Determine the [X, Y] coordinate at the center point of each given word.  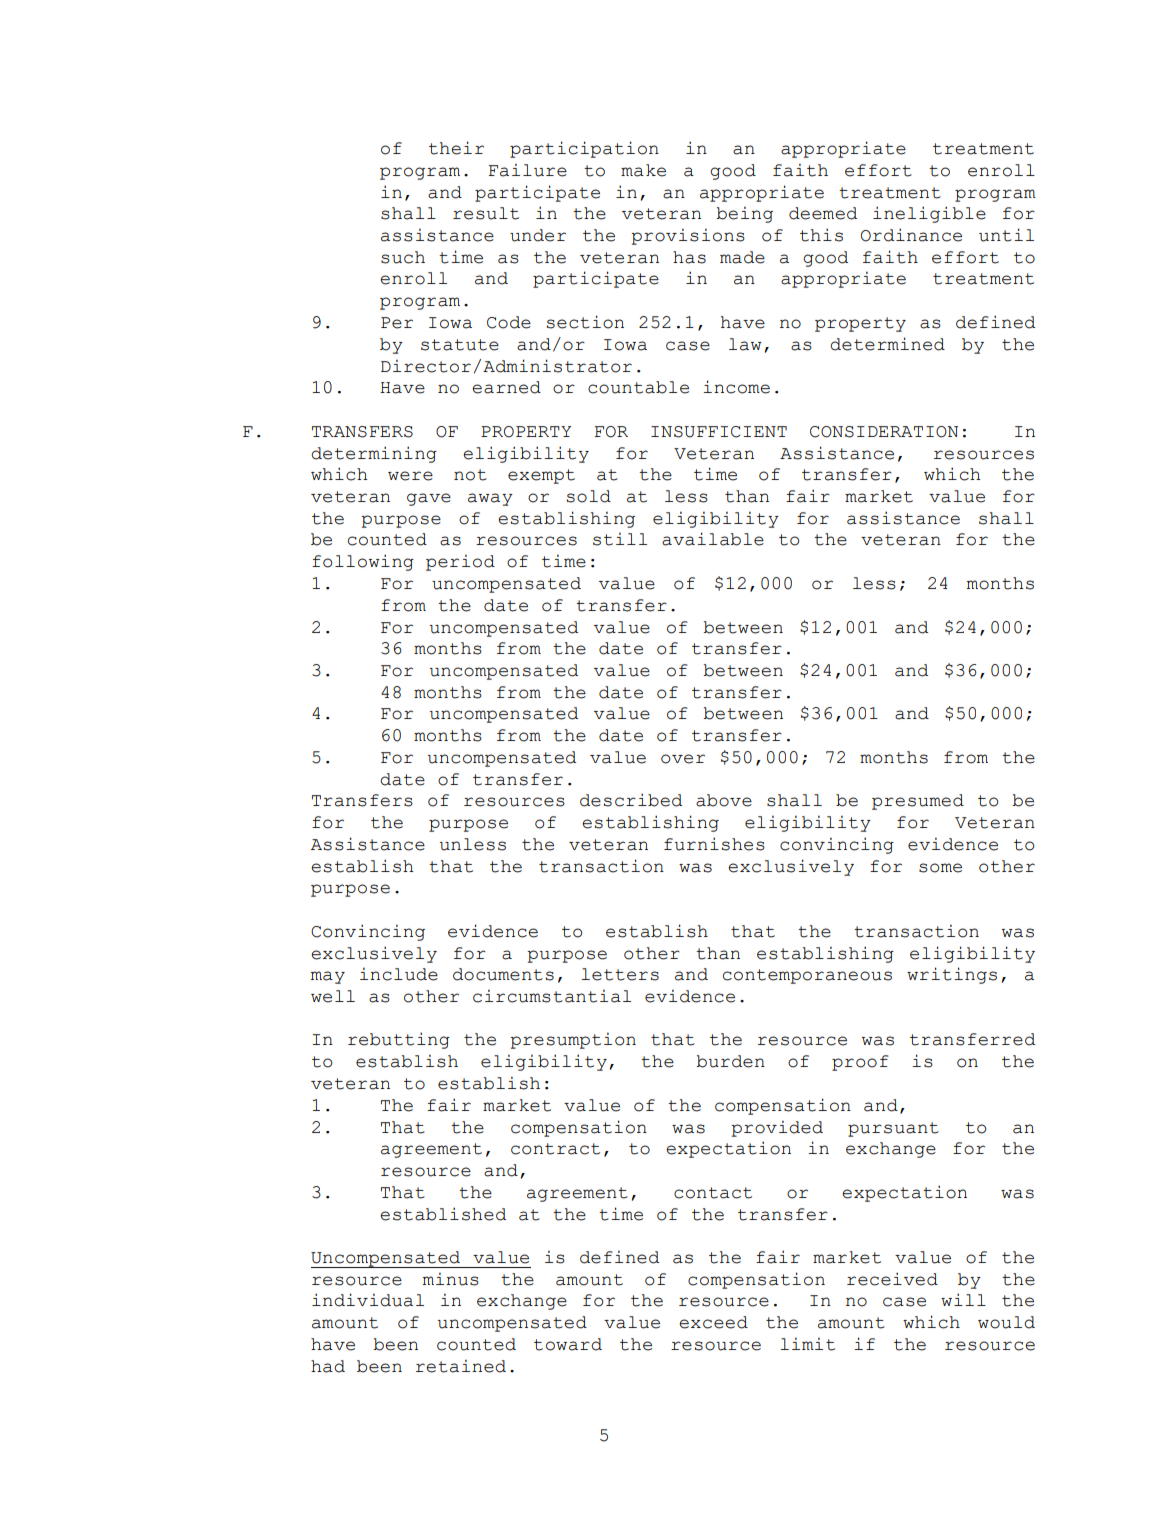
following [363, 562]
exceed [713, 1322]
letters [620, 974]
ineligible [929, 214]
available [713, 539]
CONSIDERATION [884, 432]
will [963, 1299]
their [456, 148]
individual [368, 1300]
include [399, 974]
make [643, 170]
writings [952, 975]
